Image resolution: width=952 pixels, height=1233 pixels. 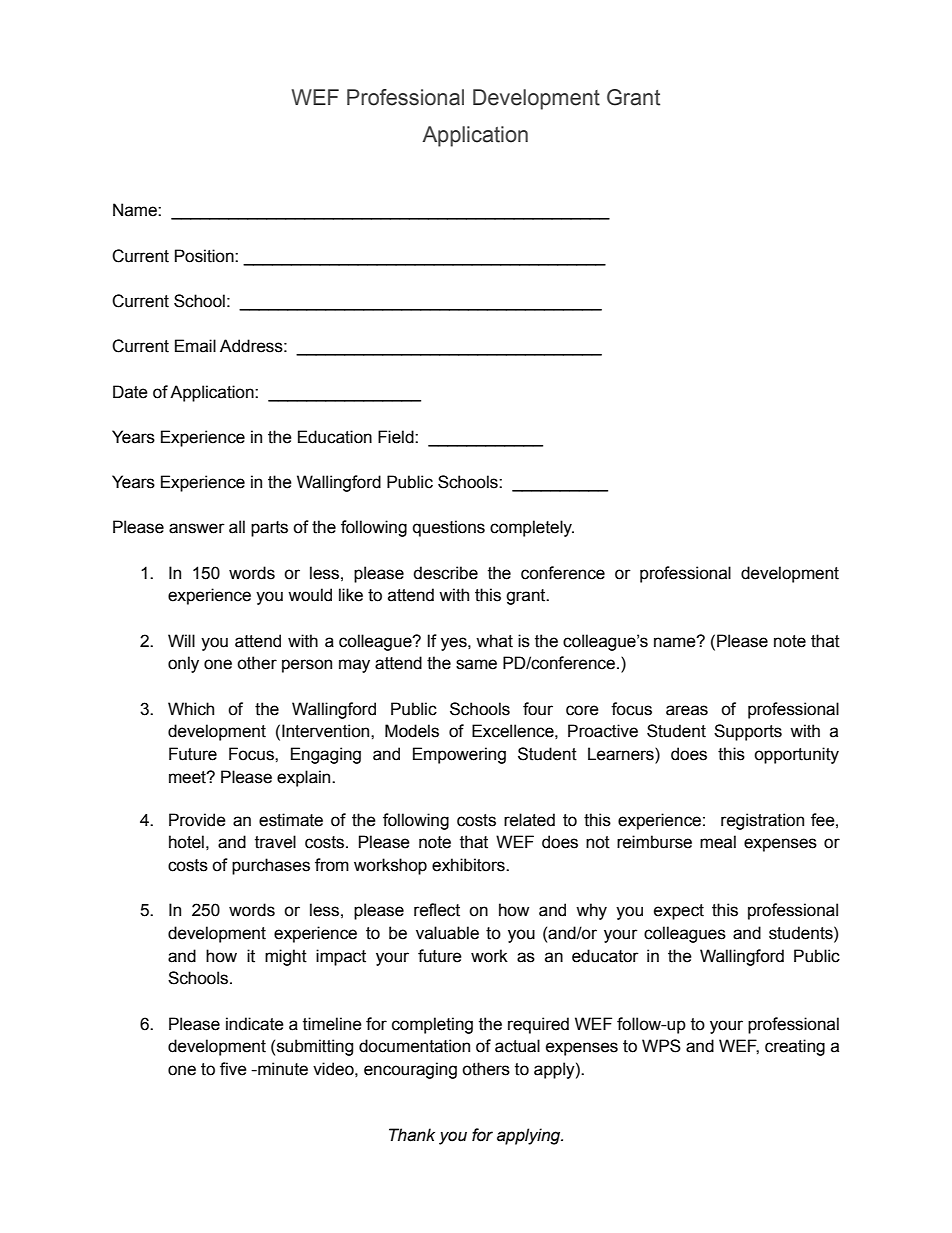 I want to click on describe, so click(x=445, y=573).
